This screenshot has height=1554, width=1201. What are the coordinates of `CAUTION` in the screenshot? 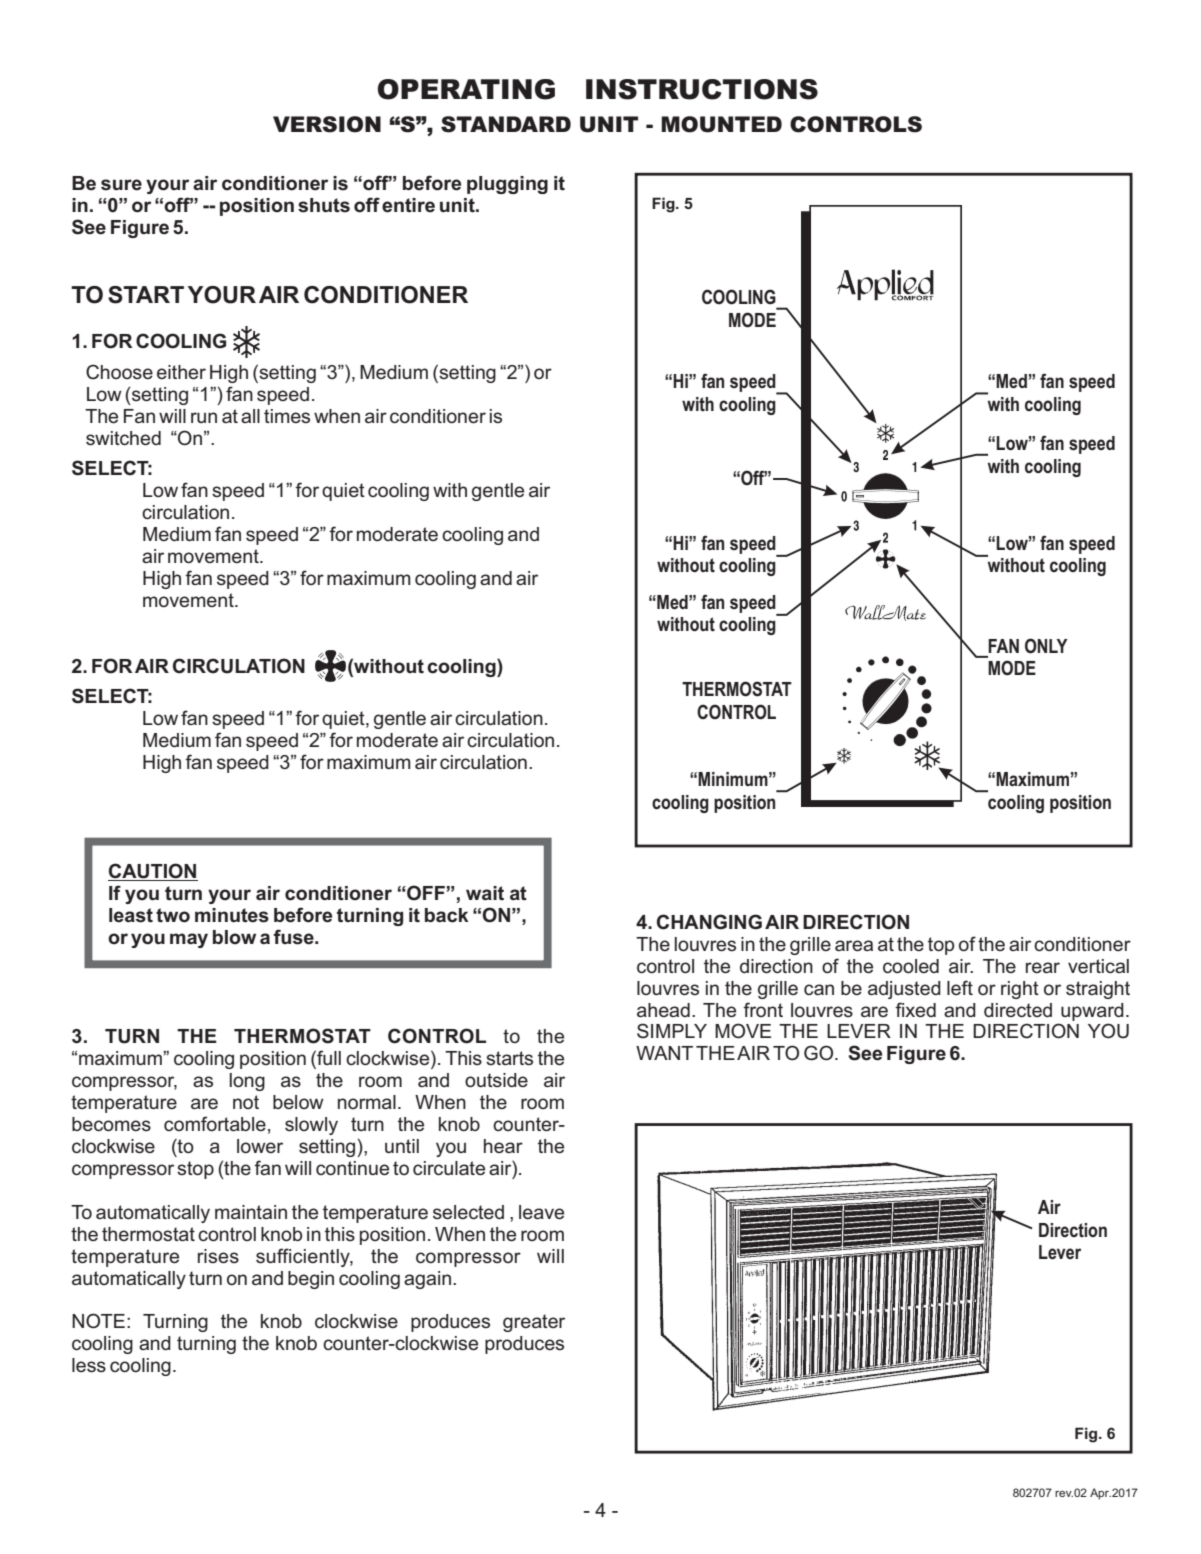 It's located at (153, 872).
